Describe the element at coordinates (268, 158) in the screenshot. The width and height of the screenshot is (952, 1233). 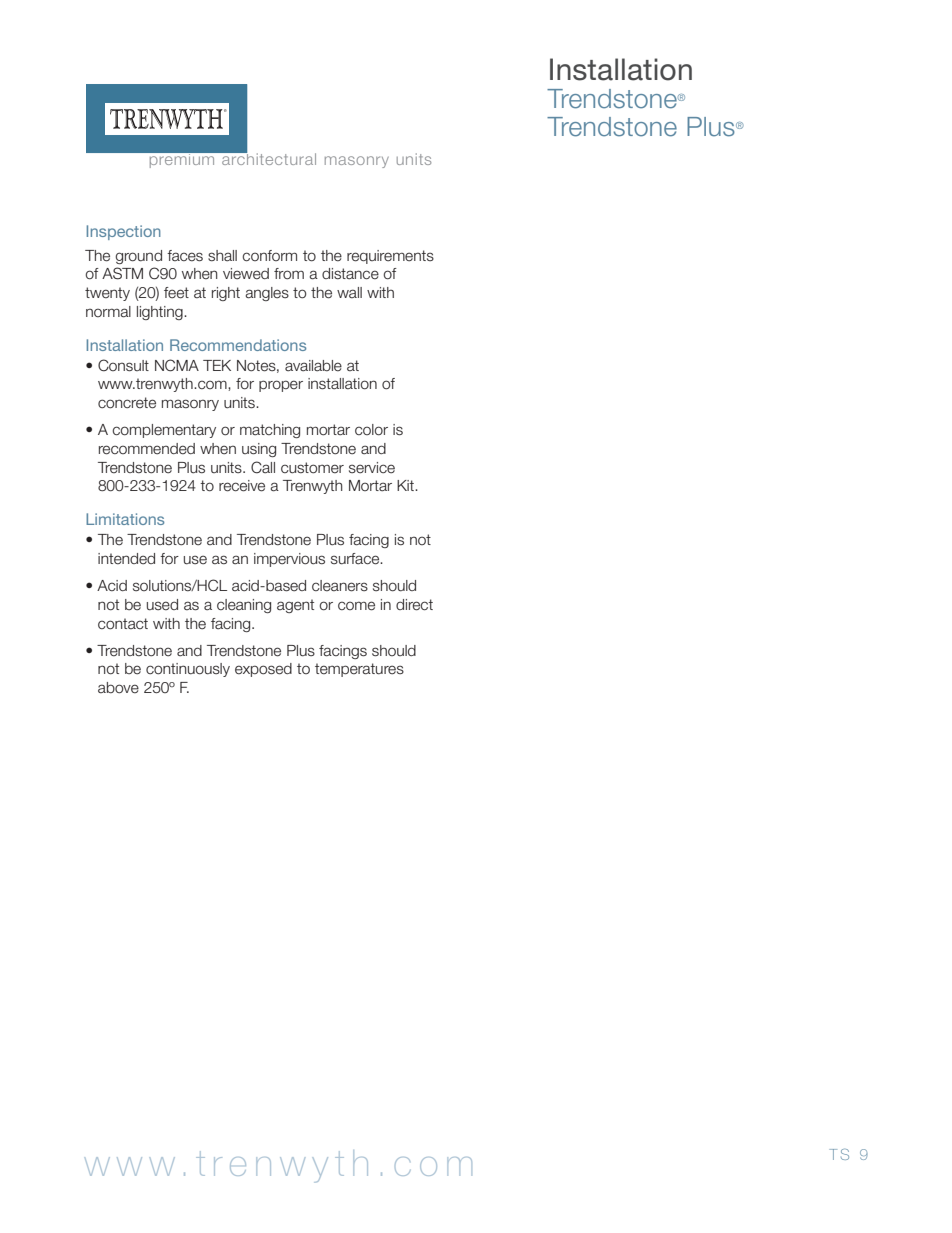
I see `architectural` at that location.
